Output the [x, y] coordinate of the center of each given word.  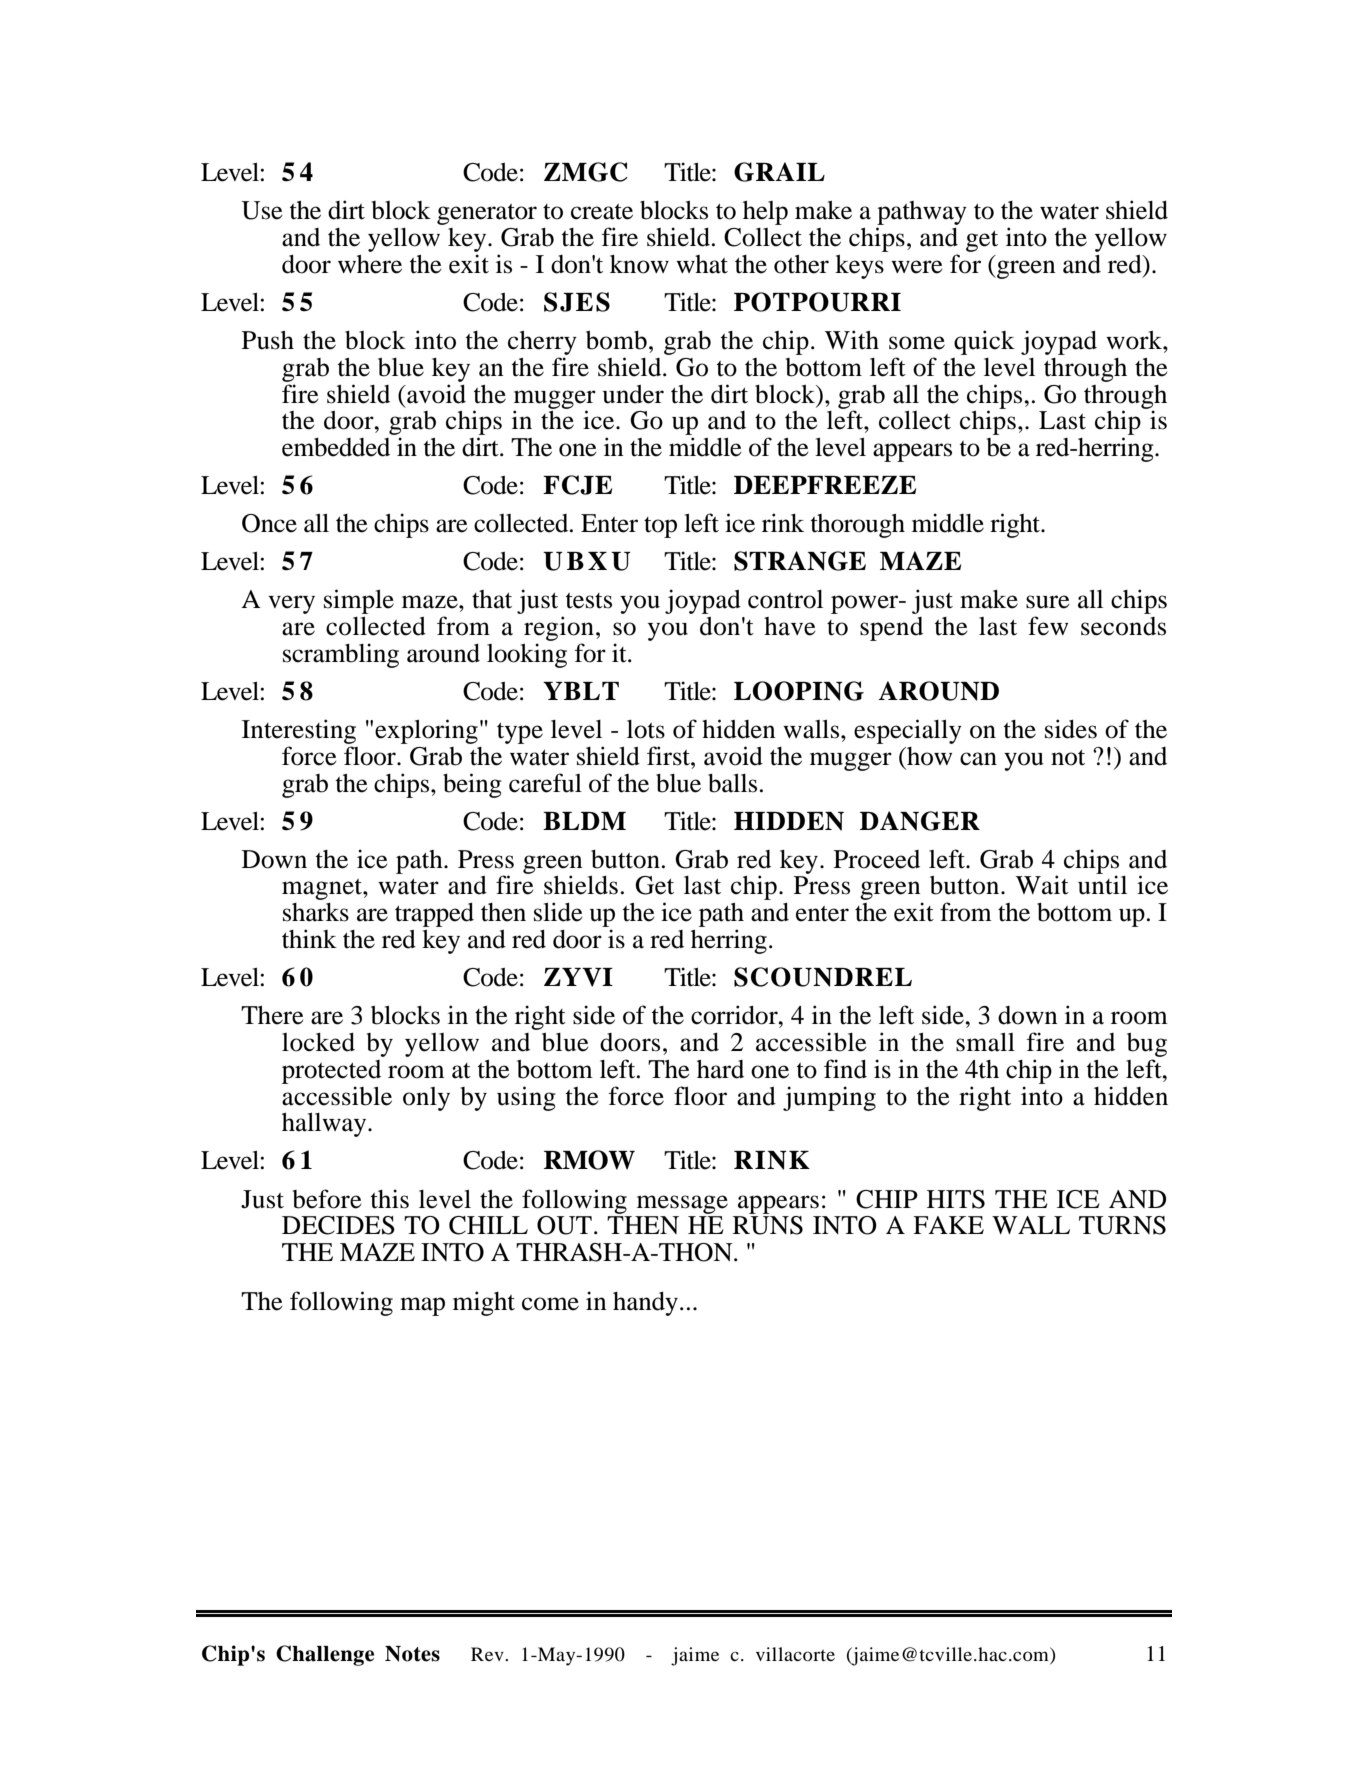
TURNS [1122, 1225]
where [370, 264]
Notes [412, 1654]
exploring [426, 731]
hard [720, 1069]
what [702, 264]
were [917, 267]
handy [645, 1304]
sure [1048, 602]
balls [732, 783]
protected [331, 1072]
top [660, 527]
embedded [336, 447]
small [985, 1042]
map [422, 1306]
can [978, 759]
